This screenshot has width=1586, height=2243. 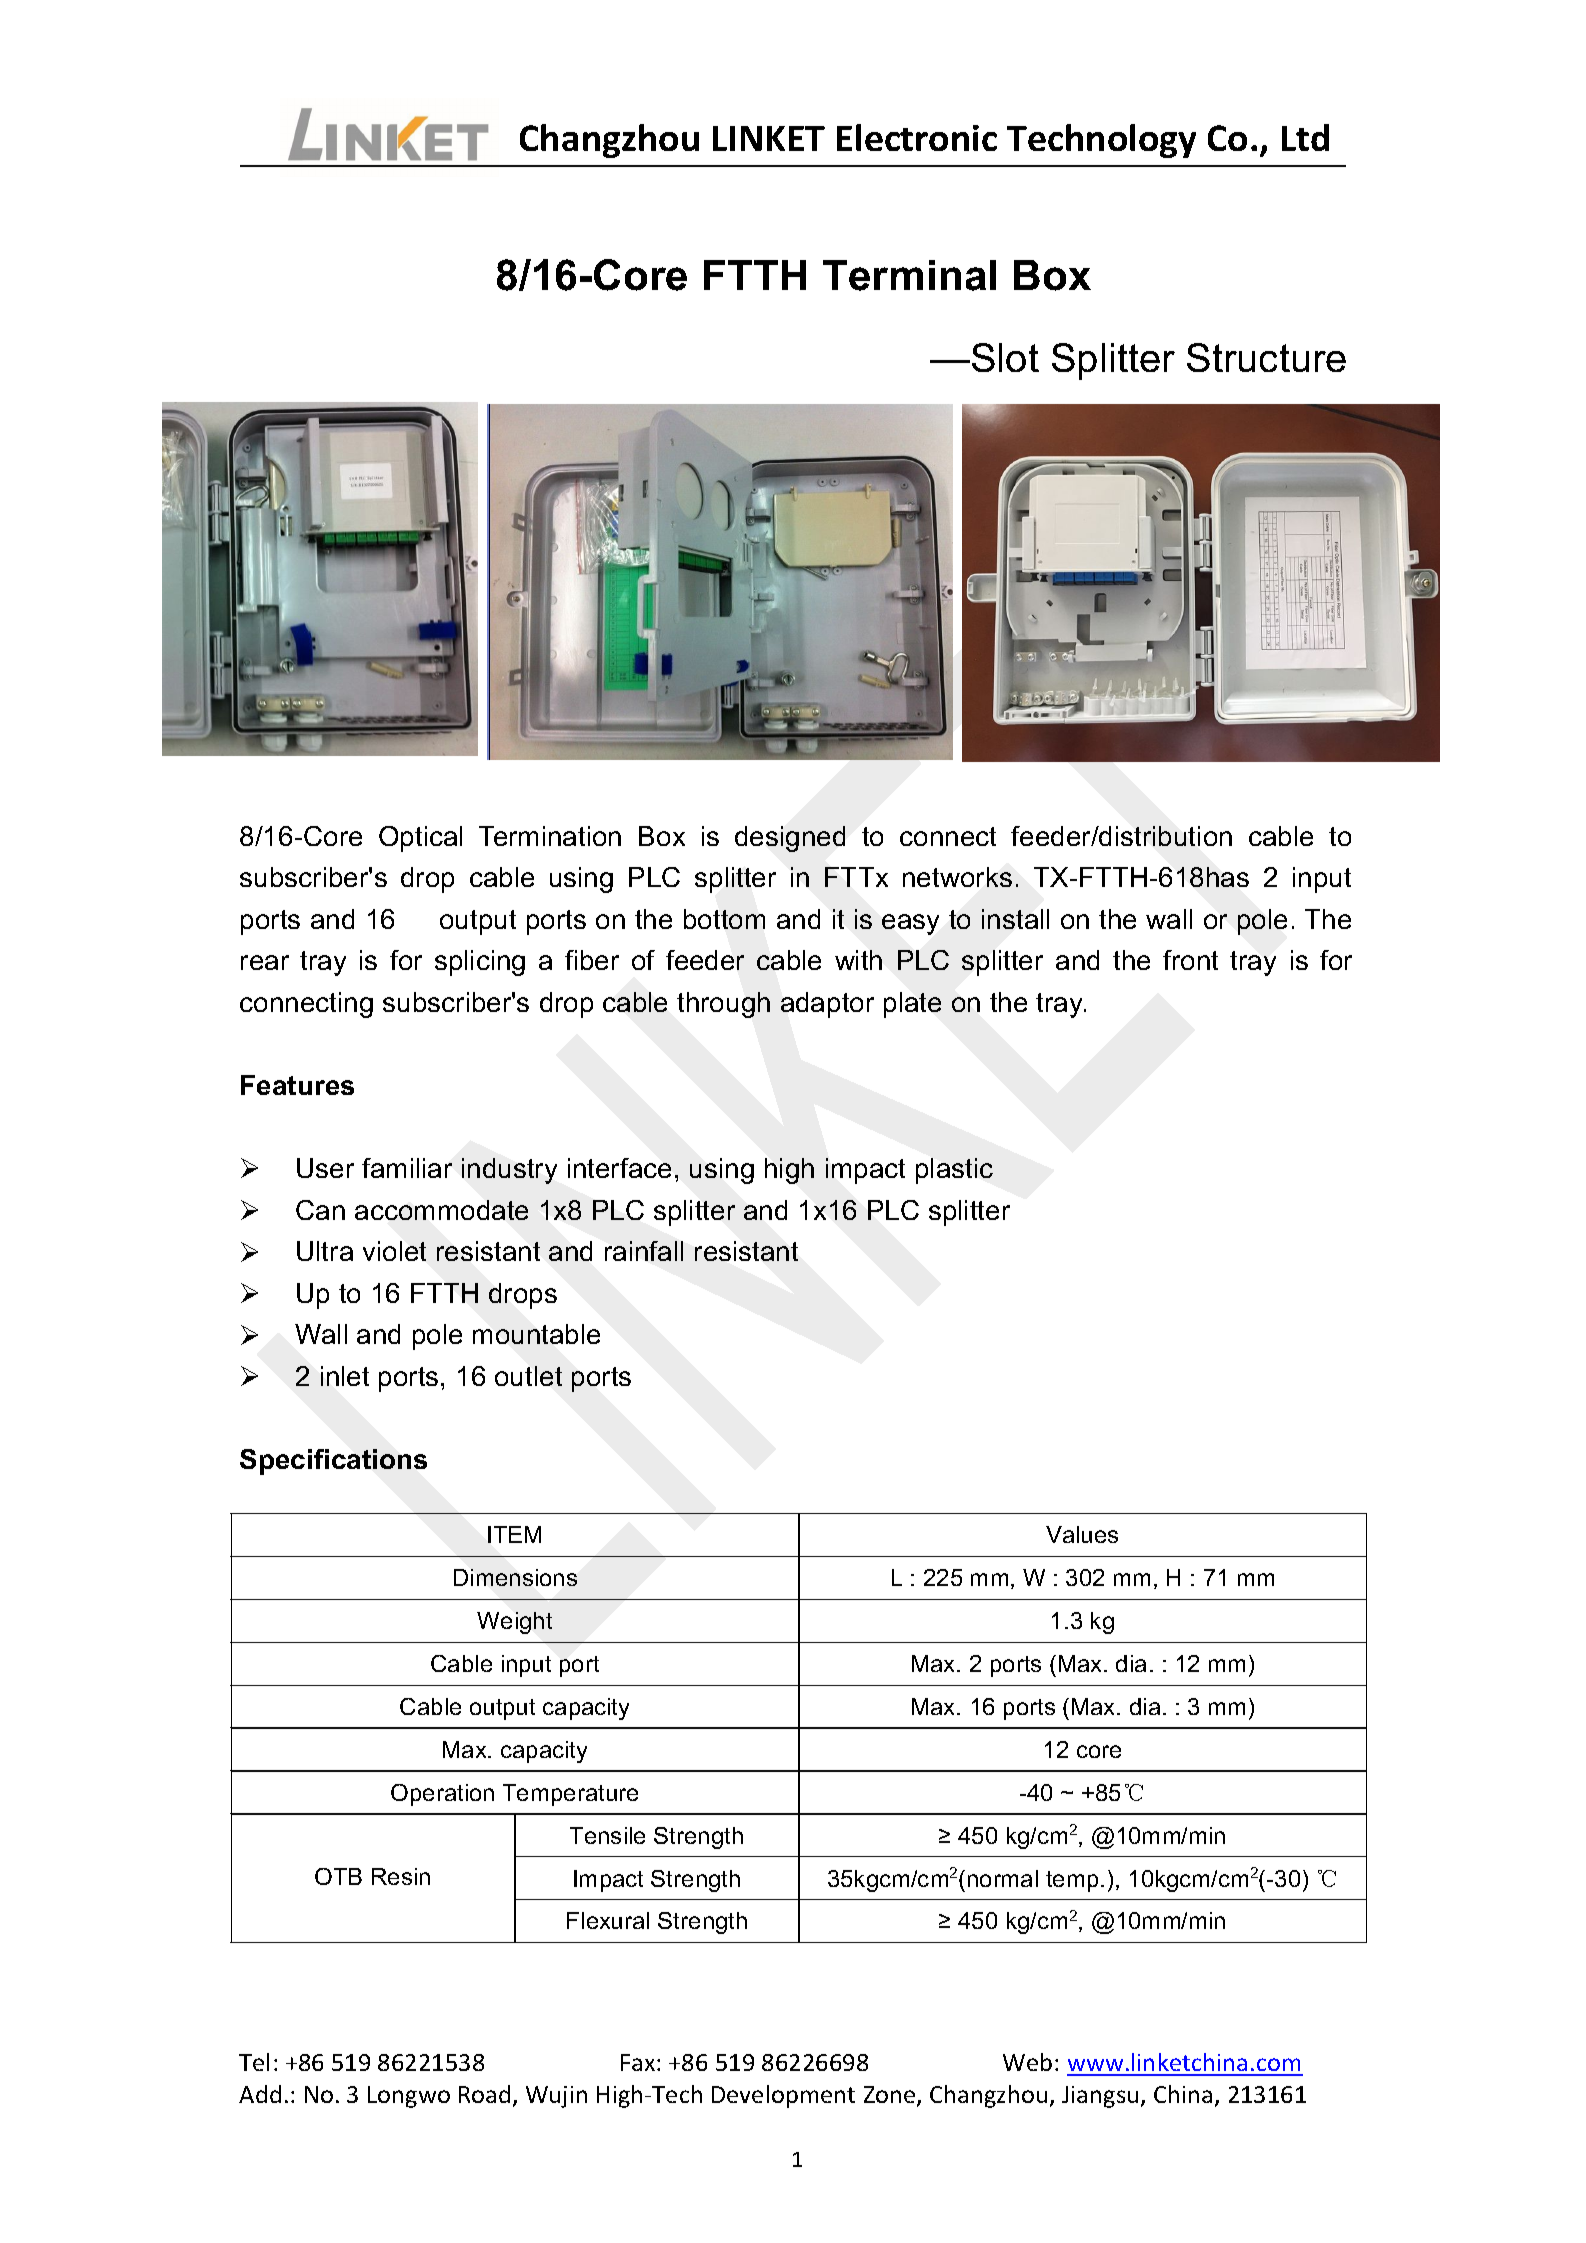 I want to click on Ltd, so click(x=1305, y=137).
